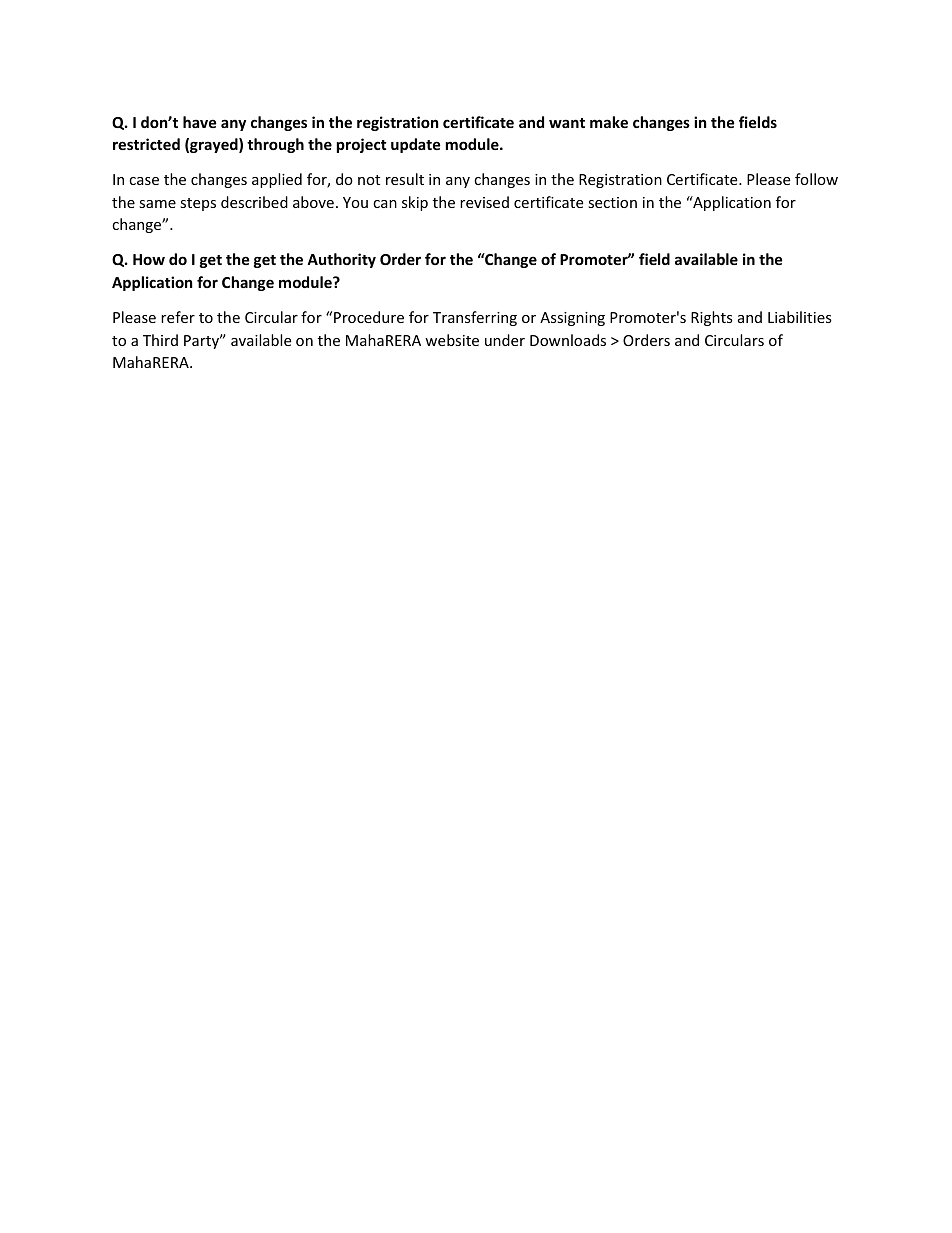 The image size is (952, 1233). Describe the element at coordinates (405, 179) in the screenshot. I see `result` at that location.
